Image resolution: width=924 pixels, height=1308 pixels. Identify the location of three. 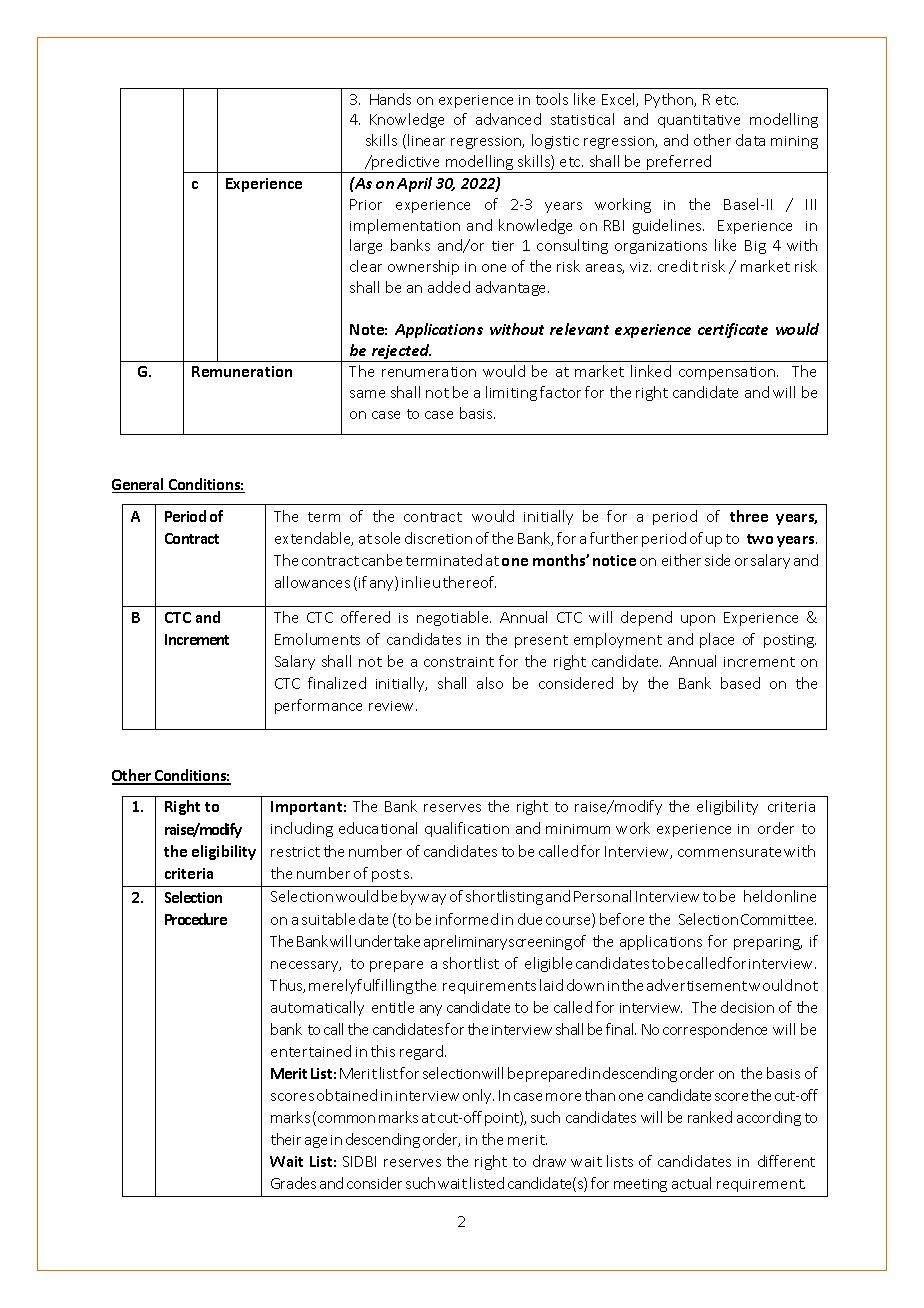
(749, 516).
